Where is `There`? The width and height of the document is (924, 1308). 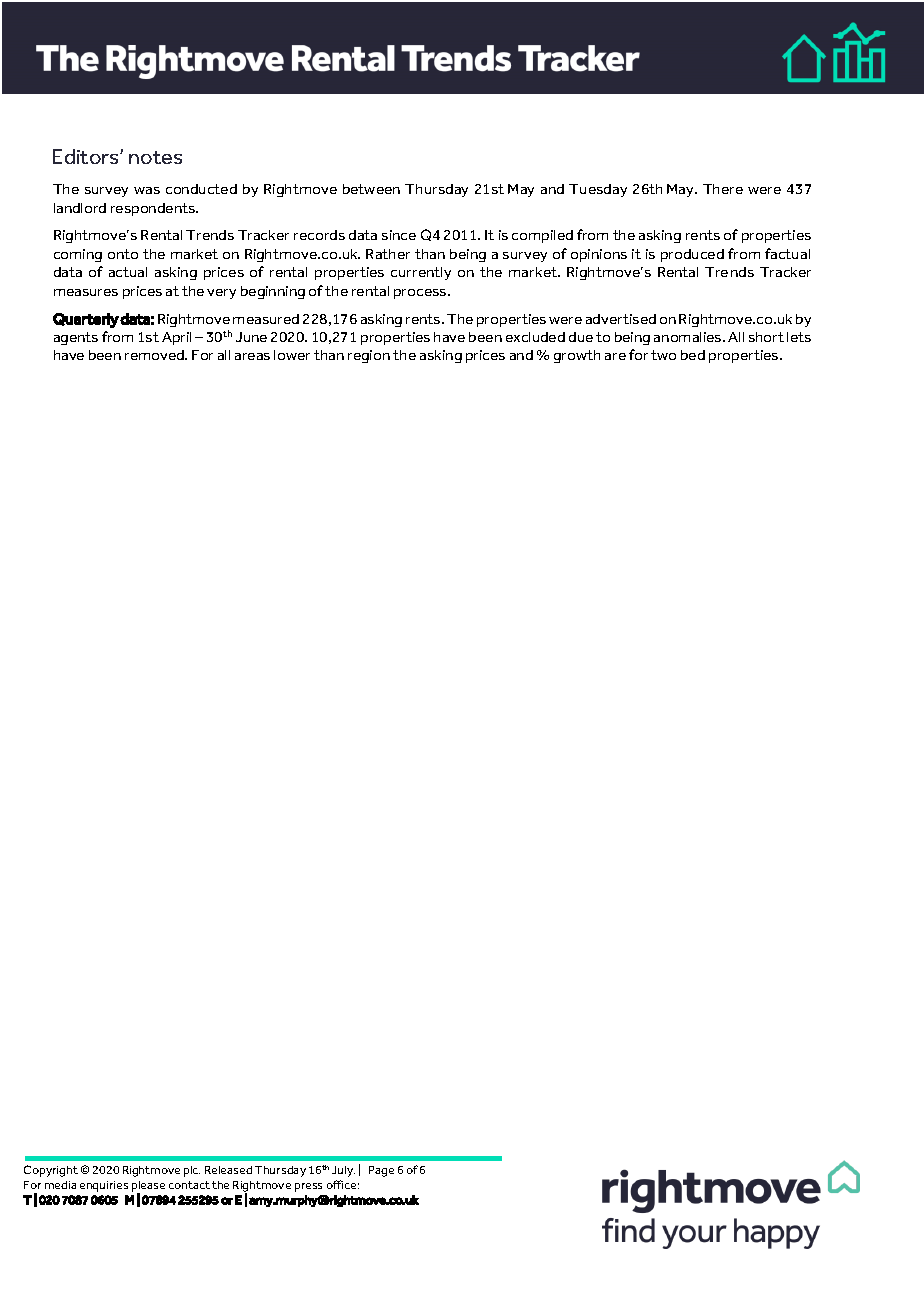 There is located at coordinates (723, 189).
